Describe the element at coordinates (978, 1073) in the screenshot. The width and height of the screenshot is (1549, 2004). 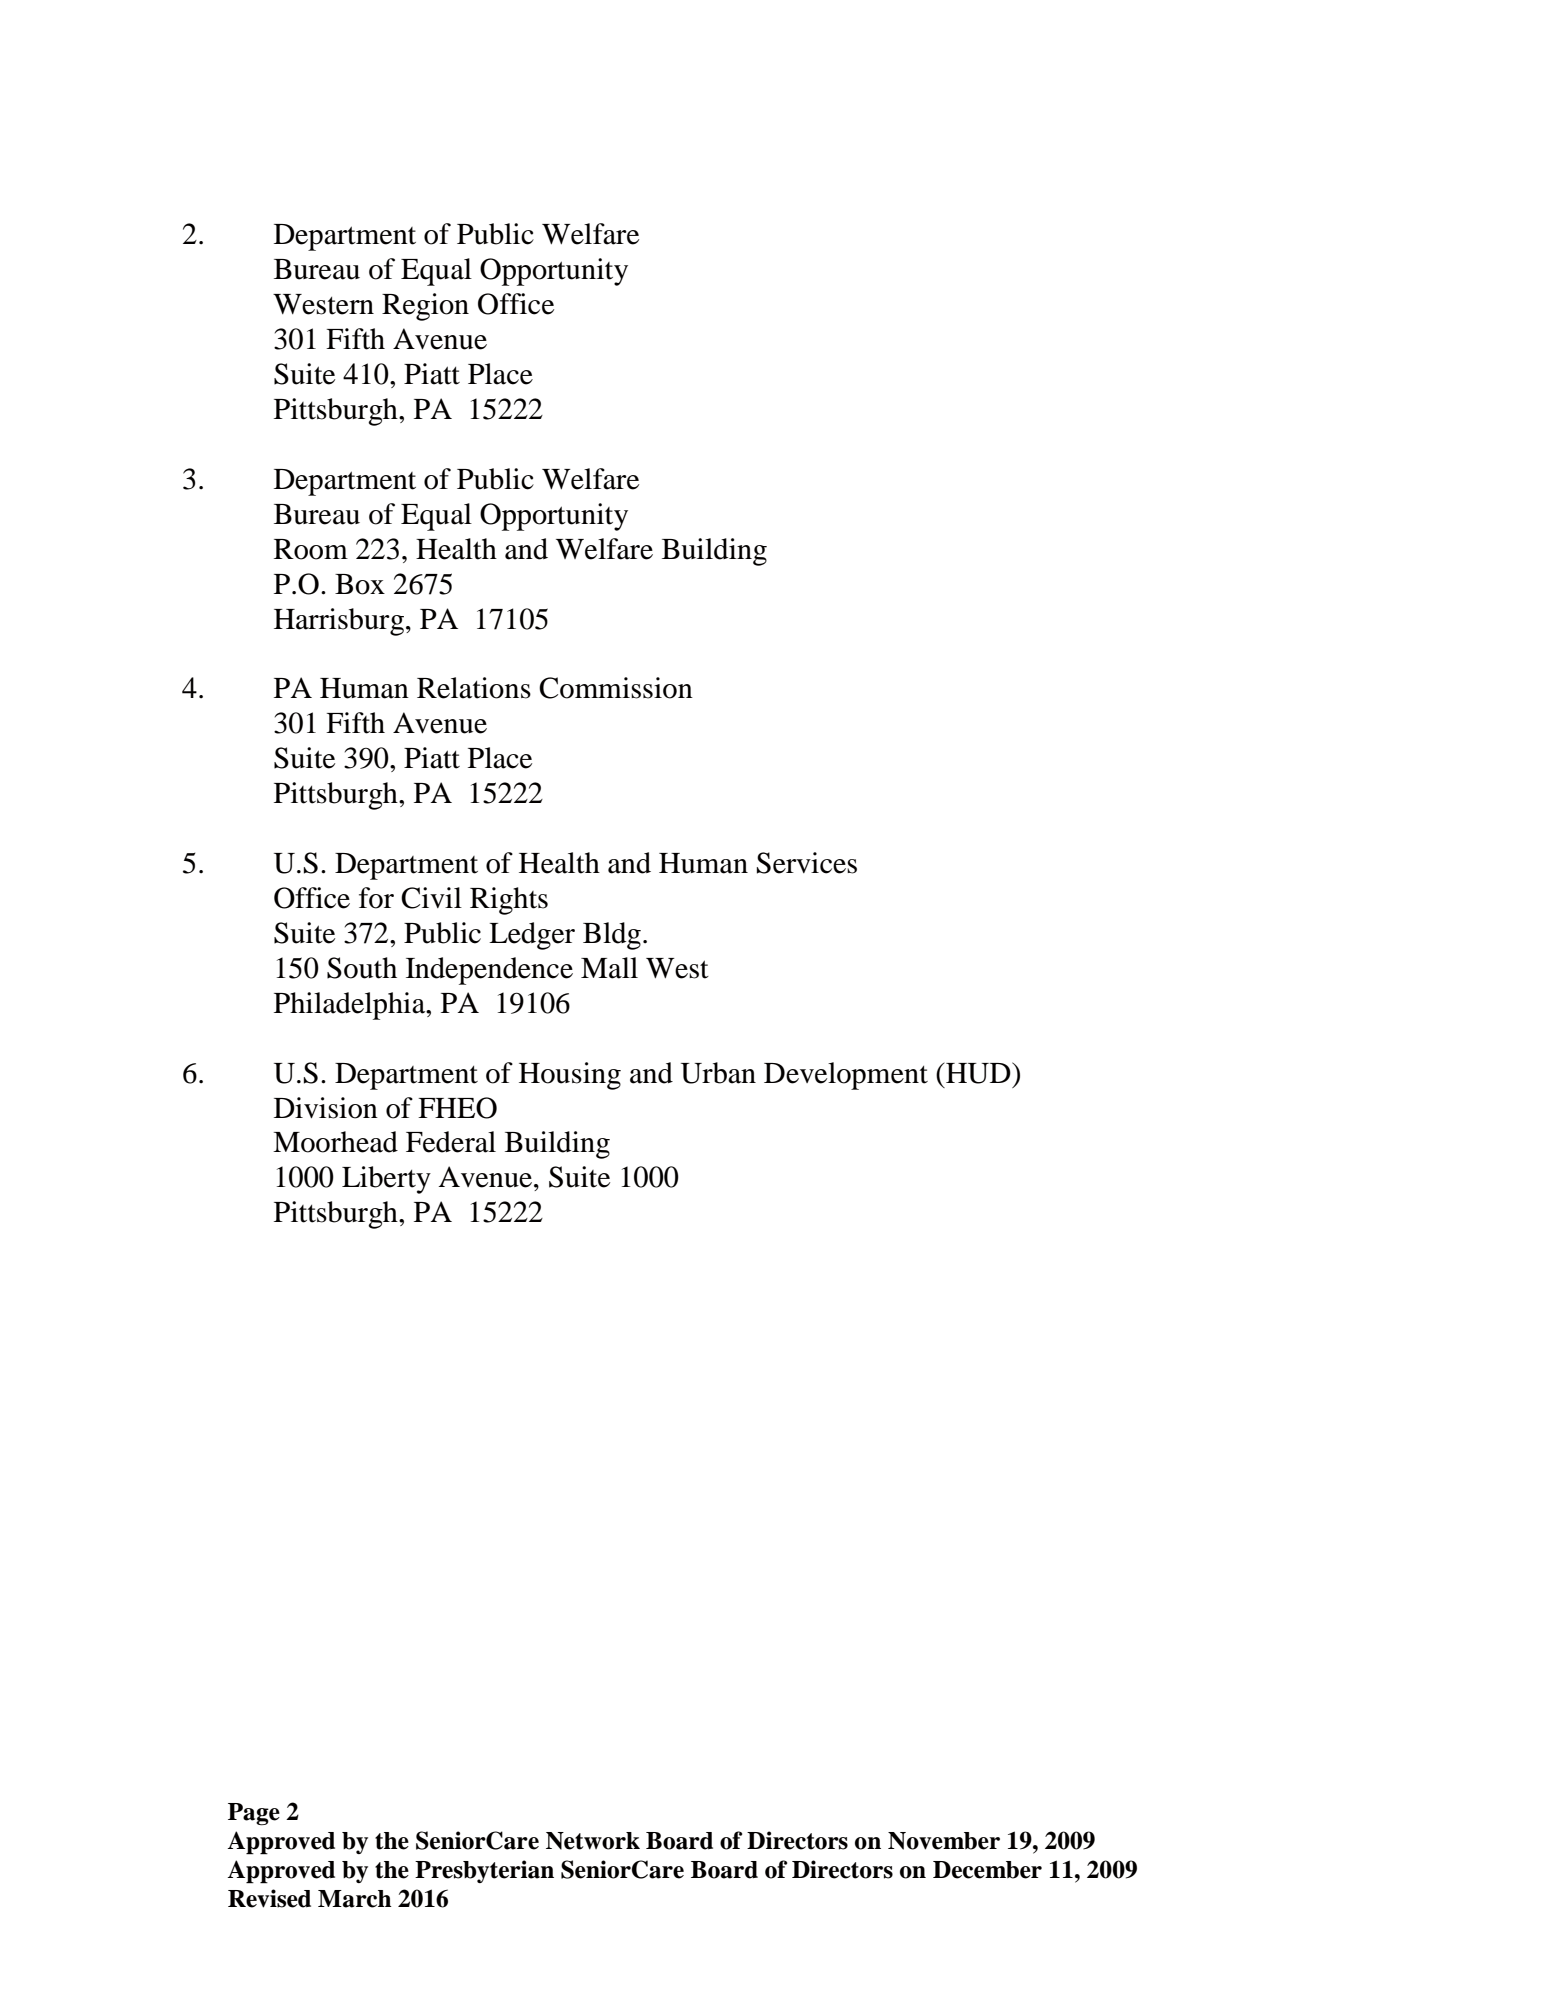
I see `HUD` at that location.
